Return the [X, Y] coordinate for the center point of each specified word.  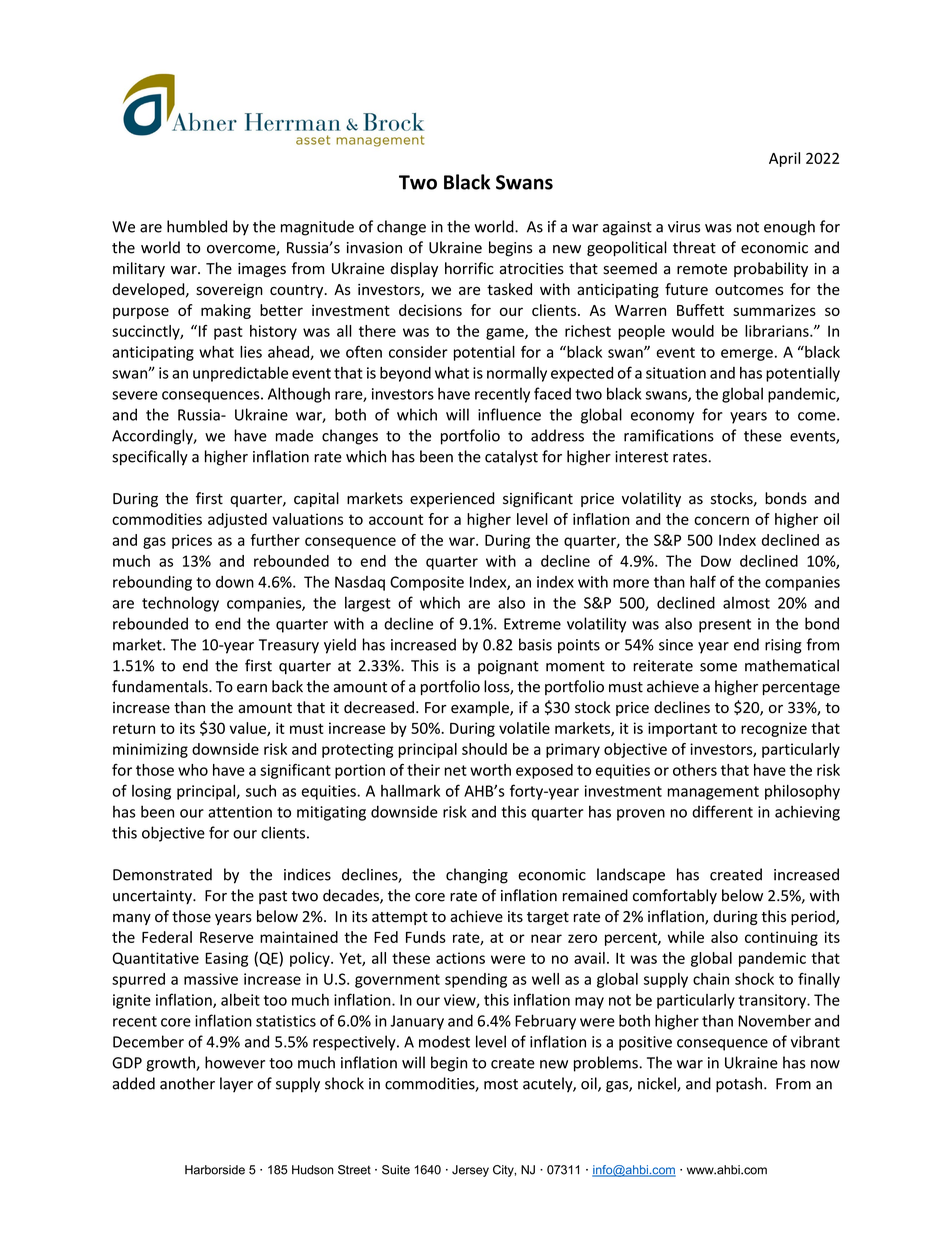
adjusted [237, 520]
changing [477, 876]
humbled [197, 226]
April [784, 159]
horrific [469, 268]
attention [240, 812]
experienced [452, 499]
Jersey [470, 1171]
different [722, 811]
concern [721, 520]
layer [236, 1085]
